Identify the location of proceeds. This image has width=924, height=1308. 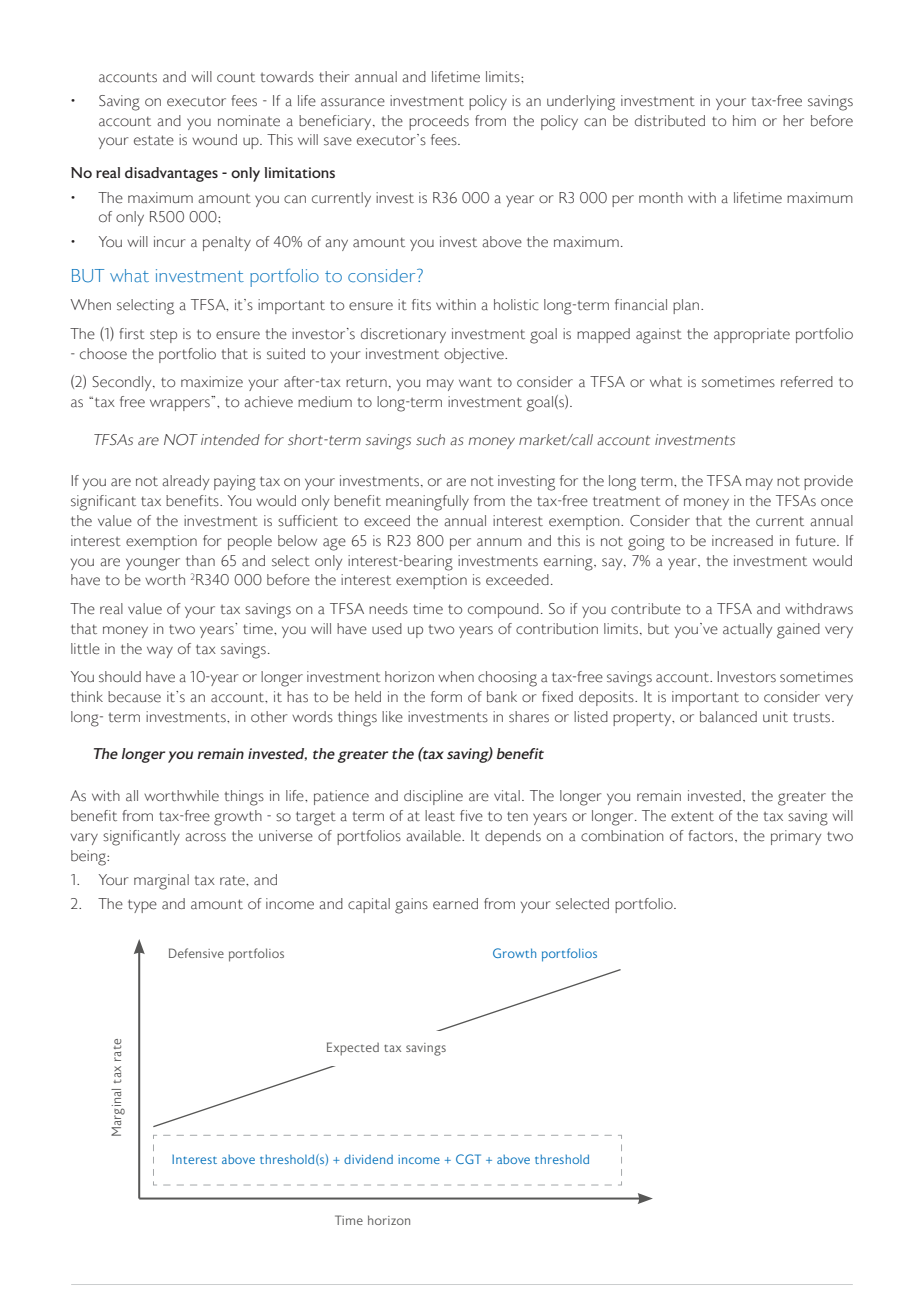
(439, 122).
